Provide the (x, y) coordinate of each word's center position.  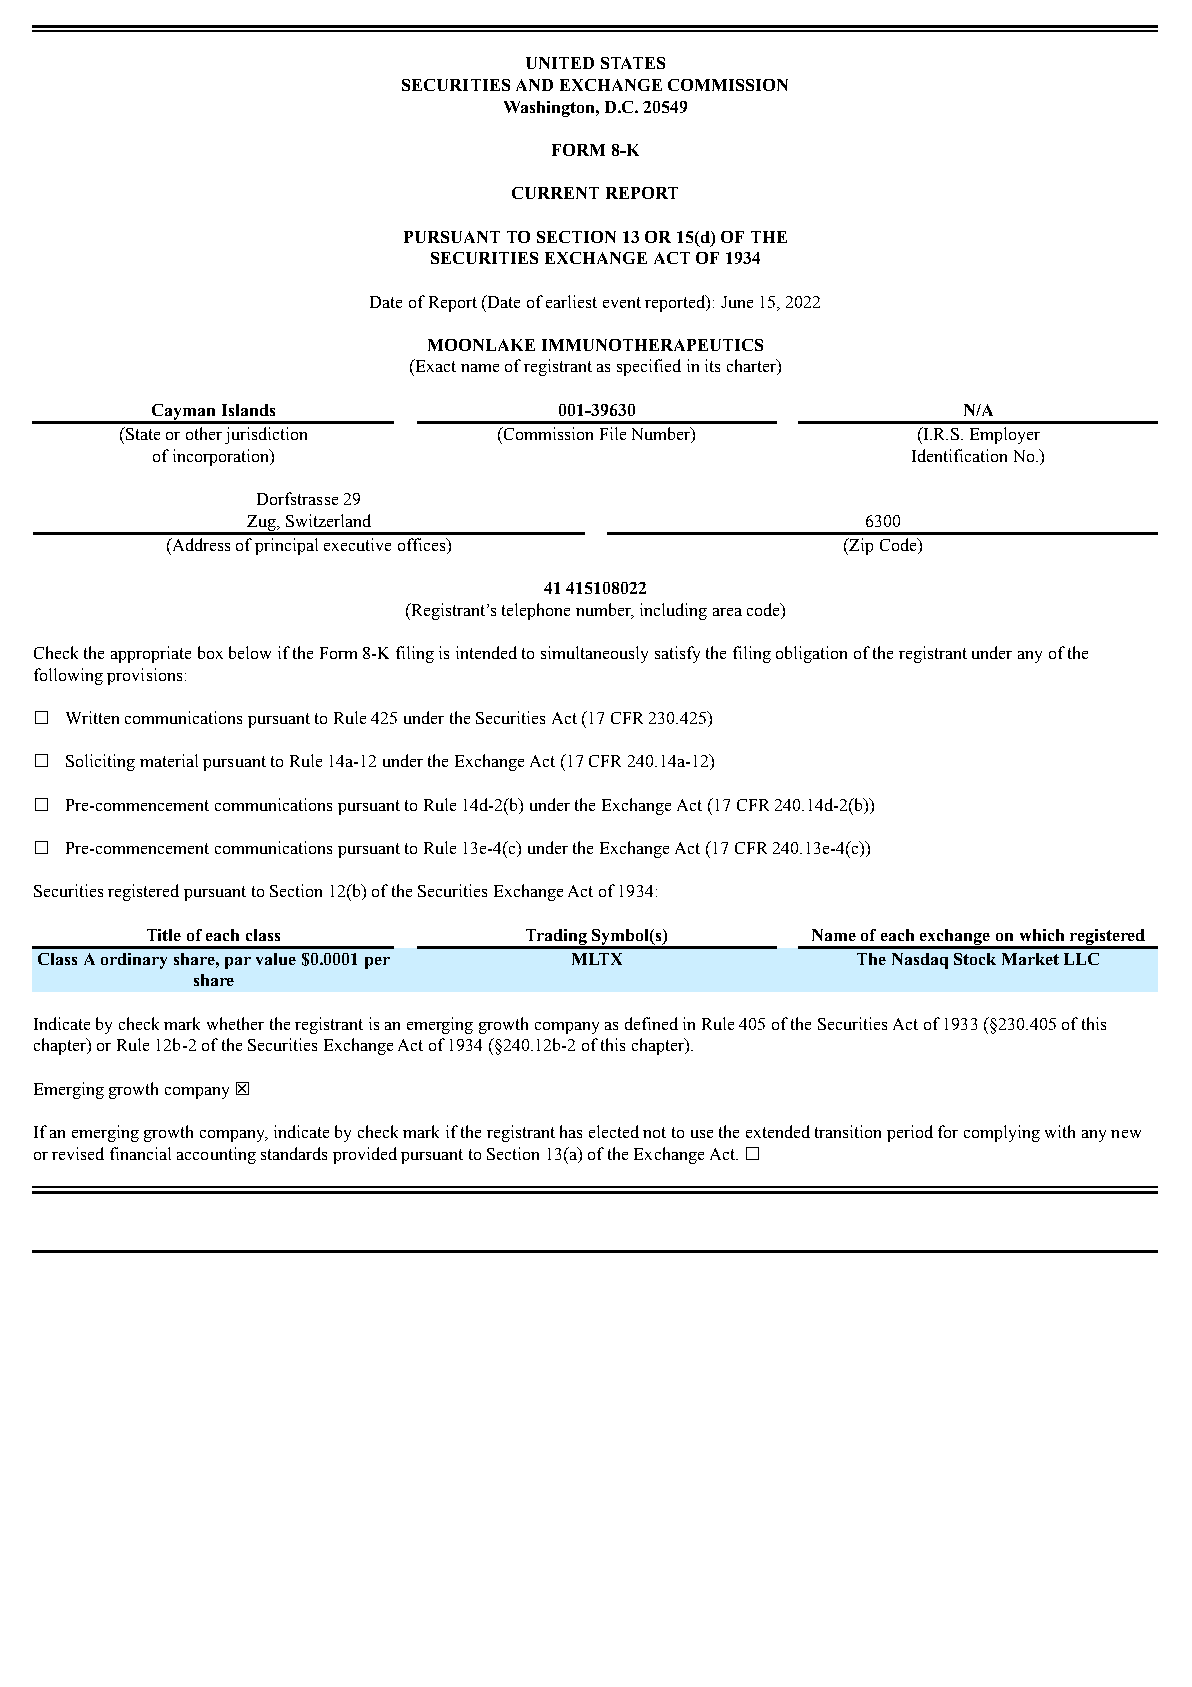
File (613, 433)
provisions (144, 676)
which (1042, 935)
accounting (216, 1155)
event (622, 302)
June (737, 302)
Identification (959, 455)
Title (164, 935)
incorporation (222, 457)
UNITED (560, 63)
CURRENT (555, 193)
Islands (248, 410)
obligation (811, 654)
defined (651, 1023)
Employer (1005, 435)
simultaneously (594, 654)
